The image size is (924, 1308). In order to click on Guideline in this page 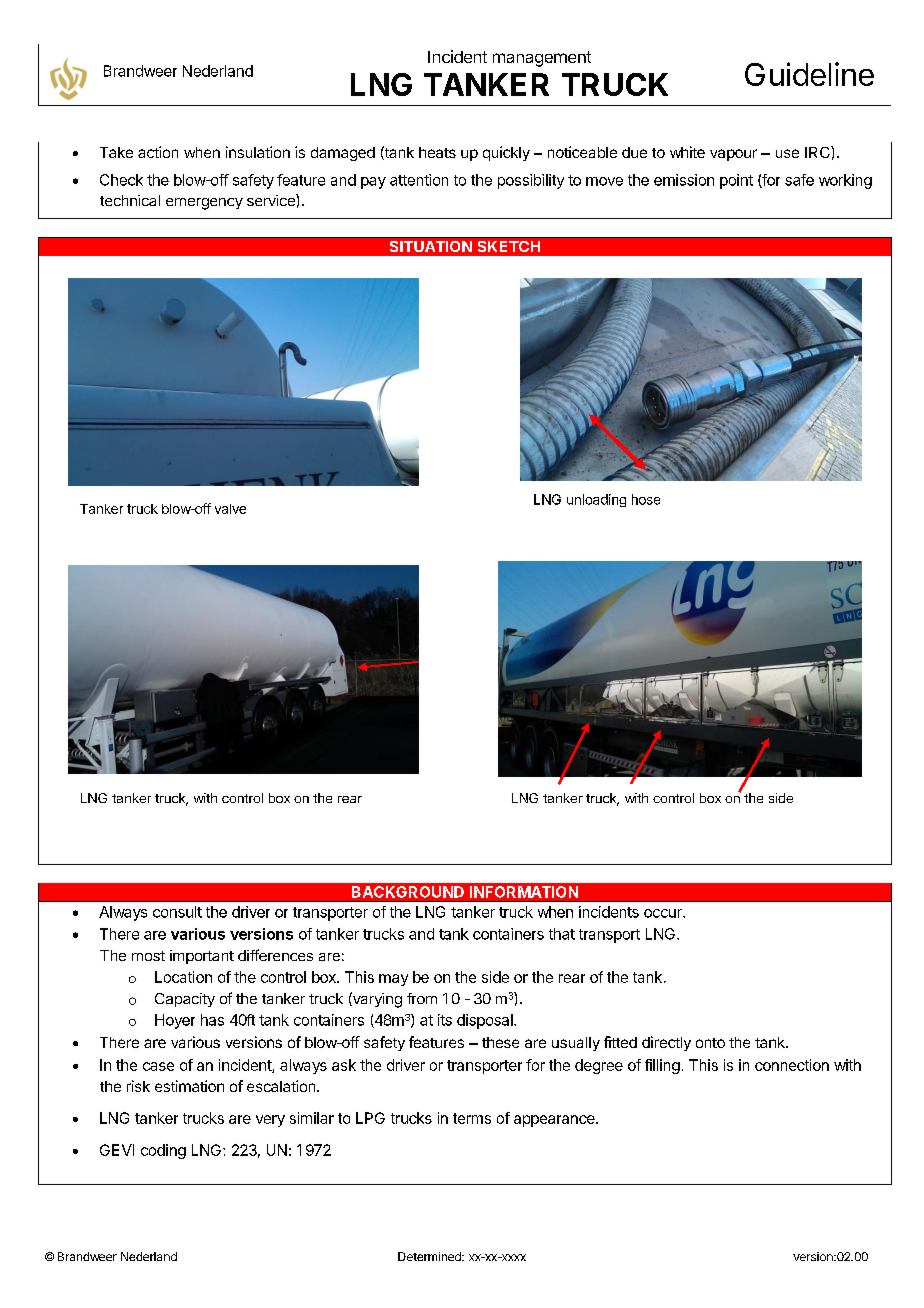, I will do `click(809, 74)`.
